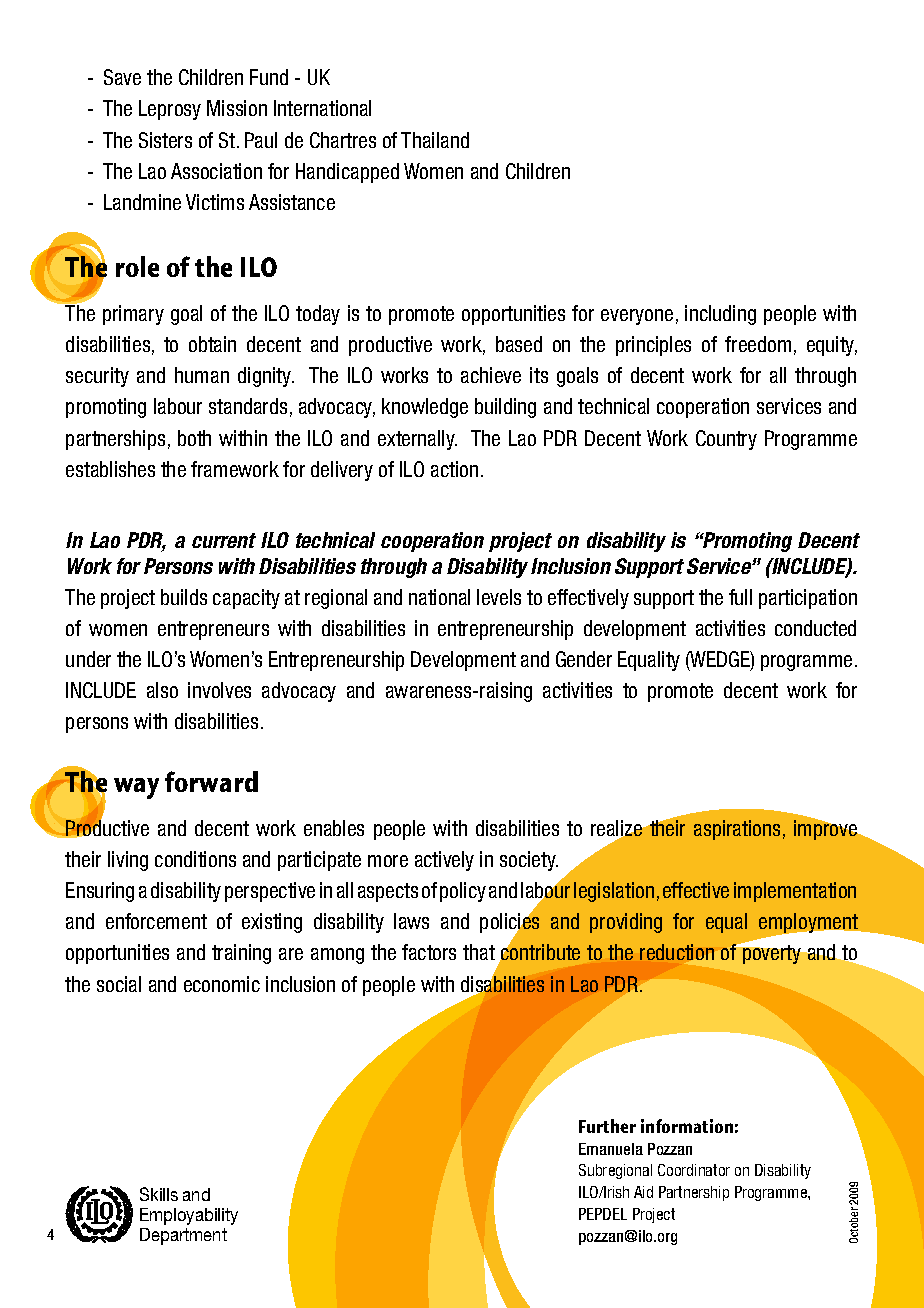 This document has height=1308, width=924. Describe the element at coordinates (607, 1126) in the document. I see `Further` at that location.
